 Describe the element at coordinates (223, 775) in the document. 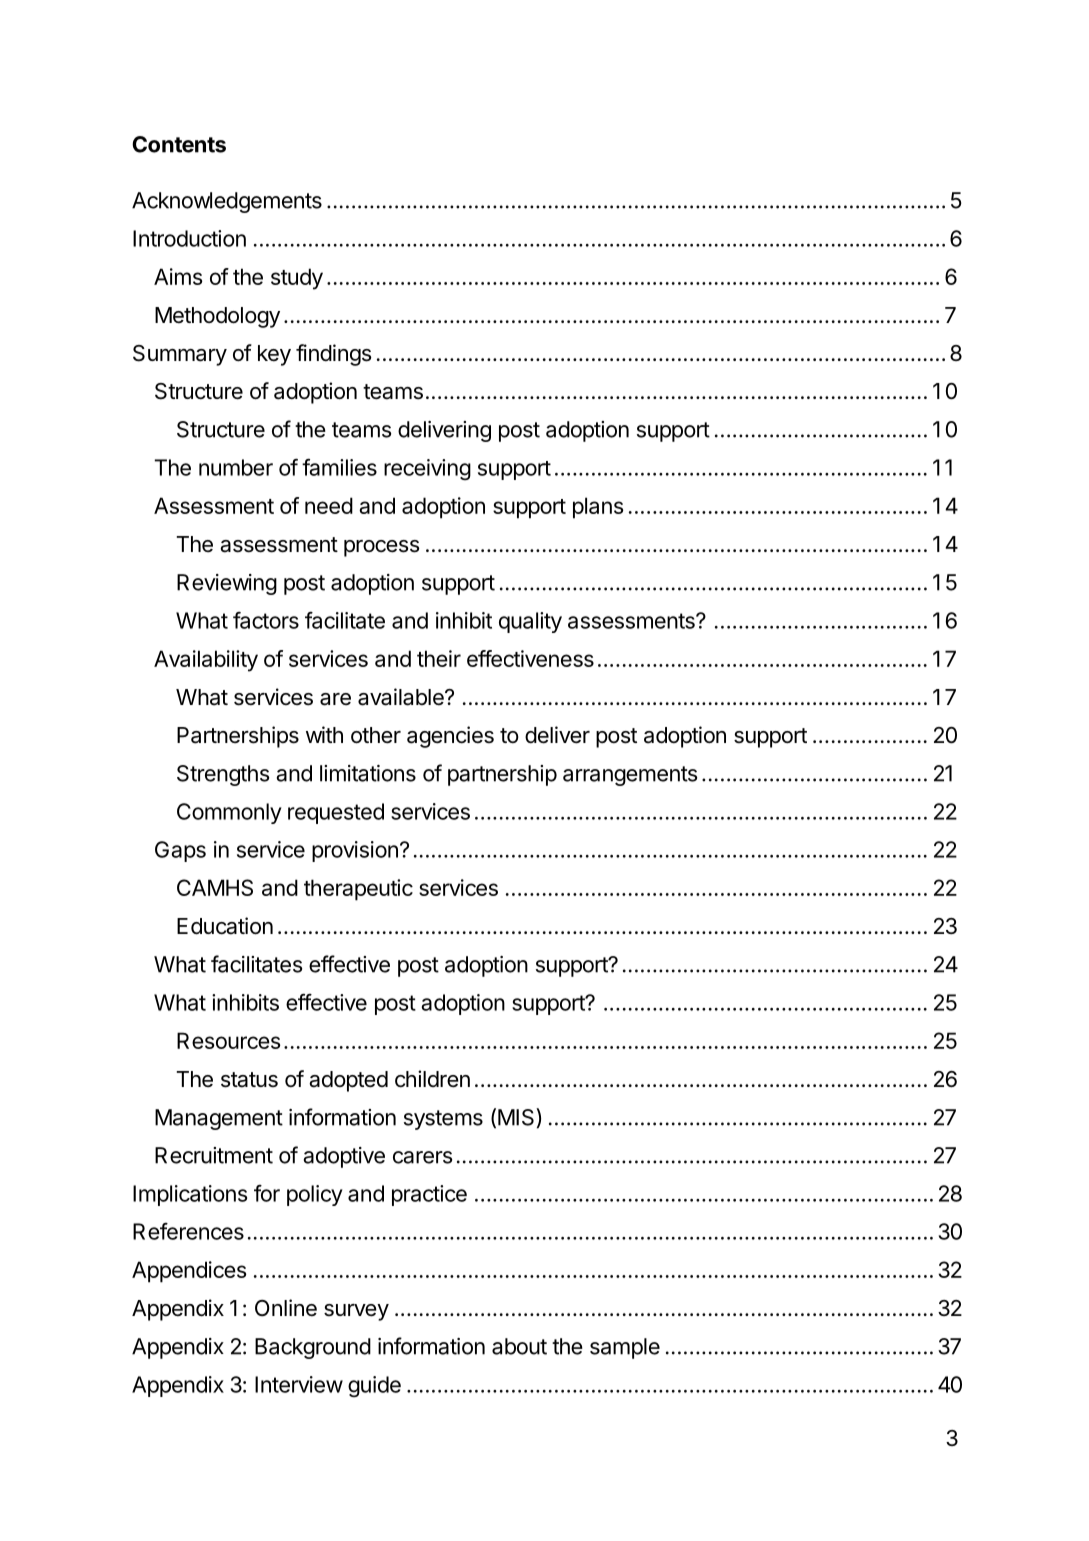

I see `Strengths` at that location.
